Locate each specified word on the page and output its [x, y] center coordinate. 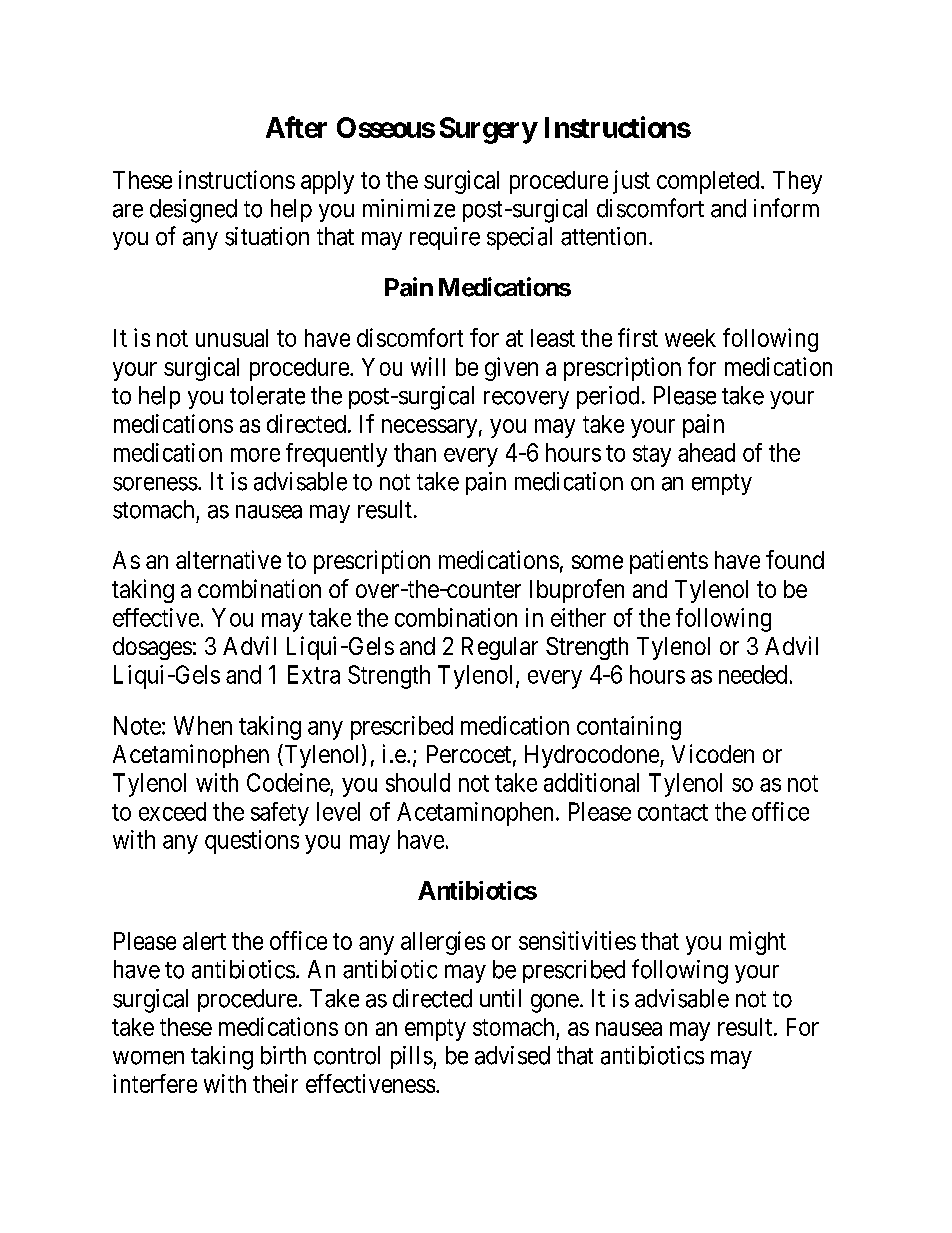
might [758, 943]
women [148, 1058]
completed [708, 182]
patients [669, 562]
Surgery [488, 130]
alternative [228, 559]
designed [193, 211]
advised [512, 1055]
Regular [500, 648]
